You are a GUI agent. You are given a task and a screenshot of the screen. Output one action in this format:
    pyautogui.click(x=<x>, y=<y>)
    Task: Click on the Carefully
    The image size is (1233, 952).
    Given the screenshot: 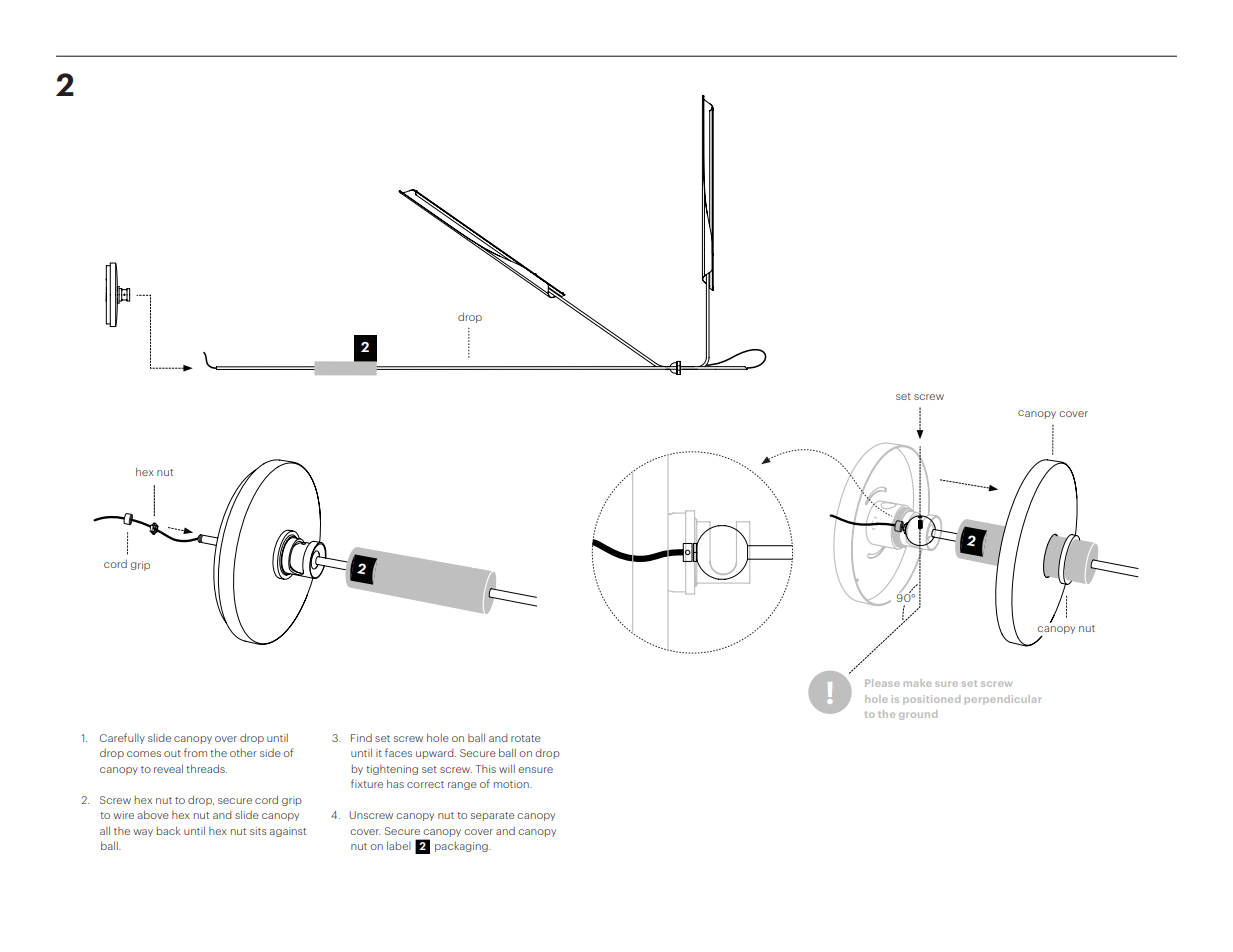 What is the action you would take?
    pyautogui.click(x=122, y=738)
